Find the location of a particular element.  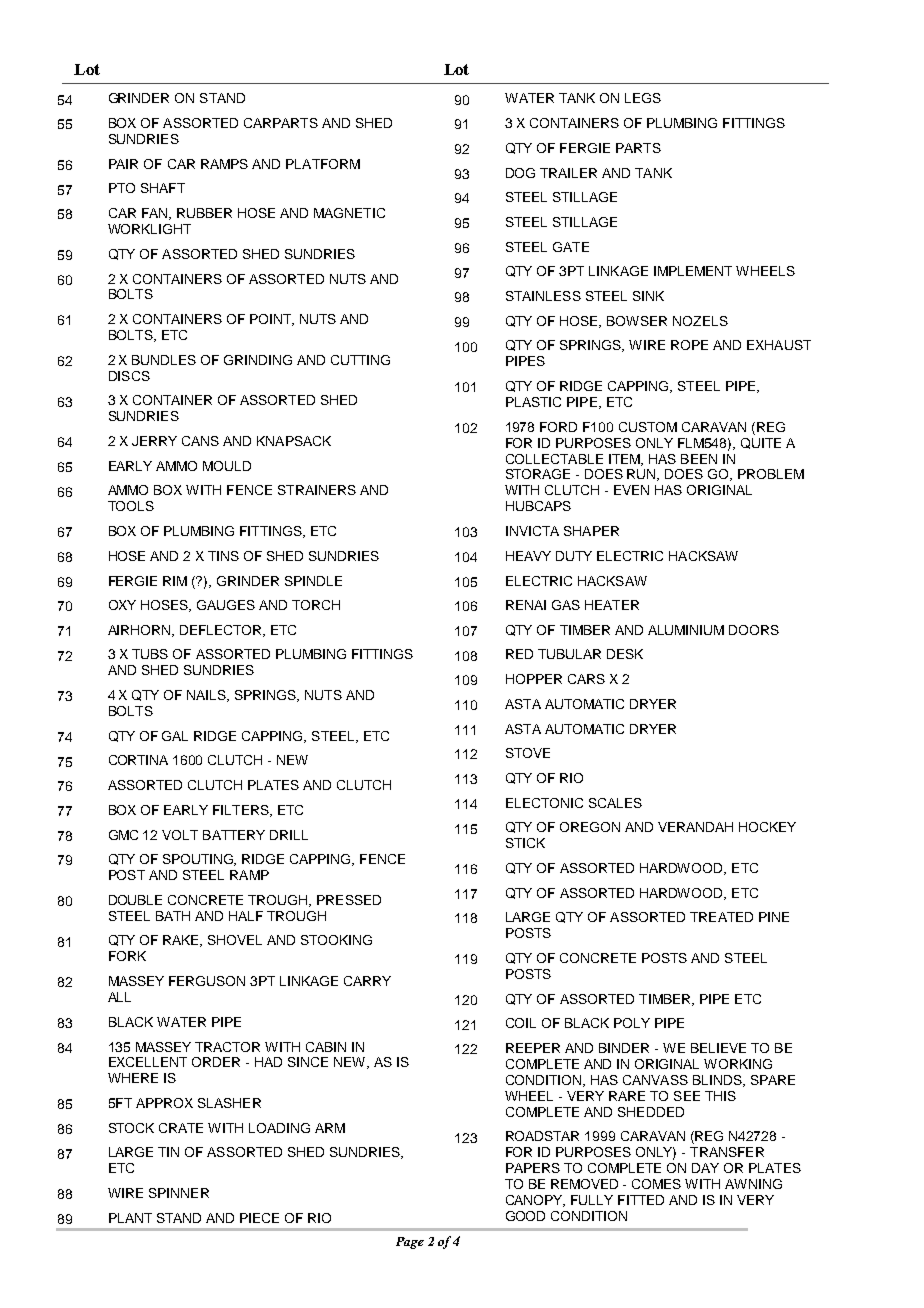

DOG is located at coordinates (520, 173).
